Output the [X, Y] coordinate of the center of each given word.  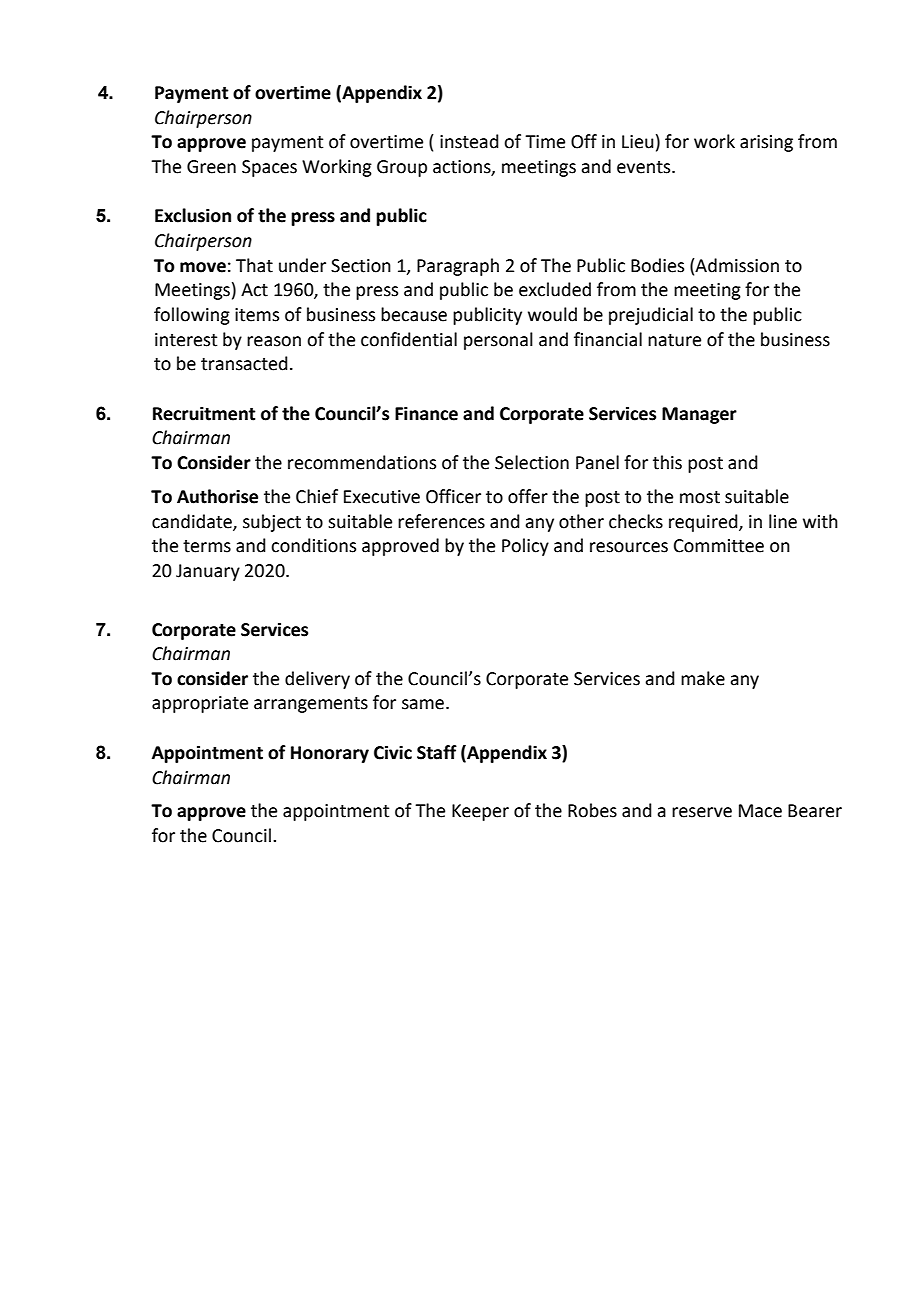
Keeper [480, 812]
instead [469, 141]
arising [766, 143]
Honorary [330, 754]
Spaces [269, 168]
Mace [760, 811]
